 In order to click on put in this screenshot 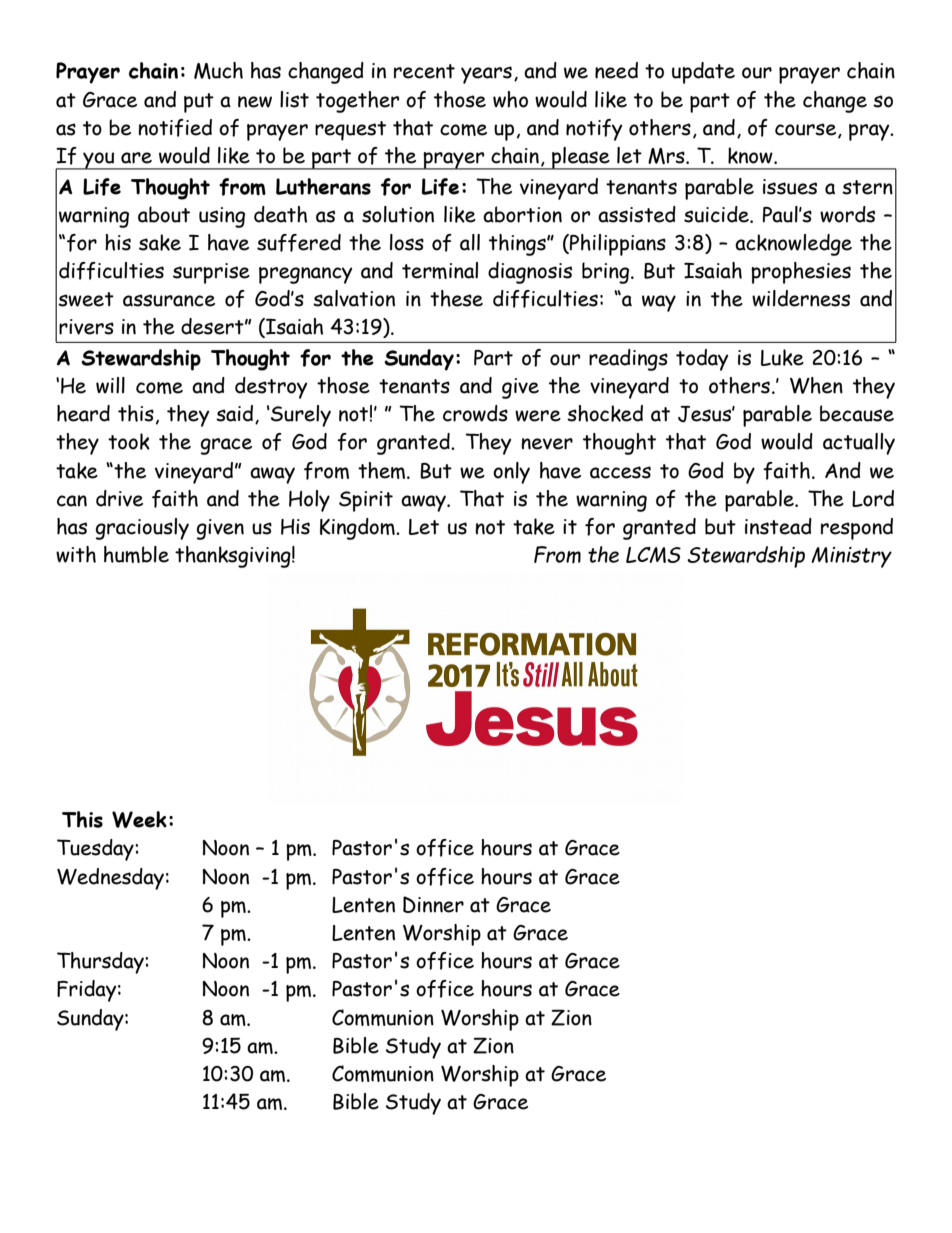, I will do `click(199, 103)`.
